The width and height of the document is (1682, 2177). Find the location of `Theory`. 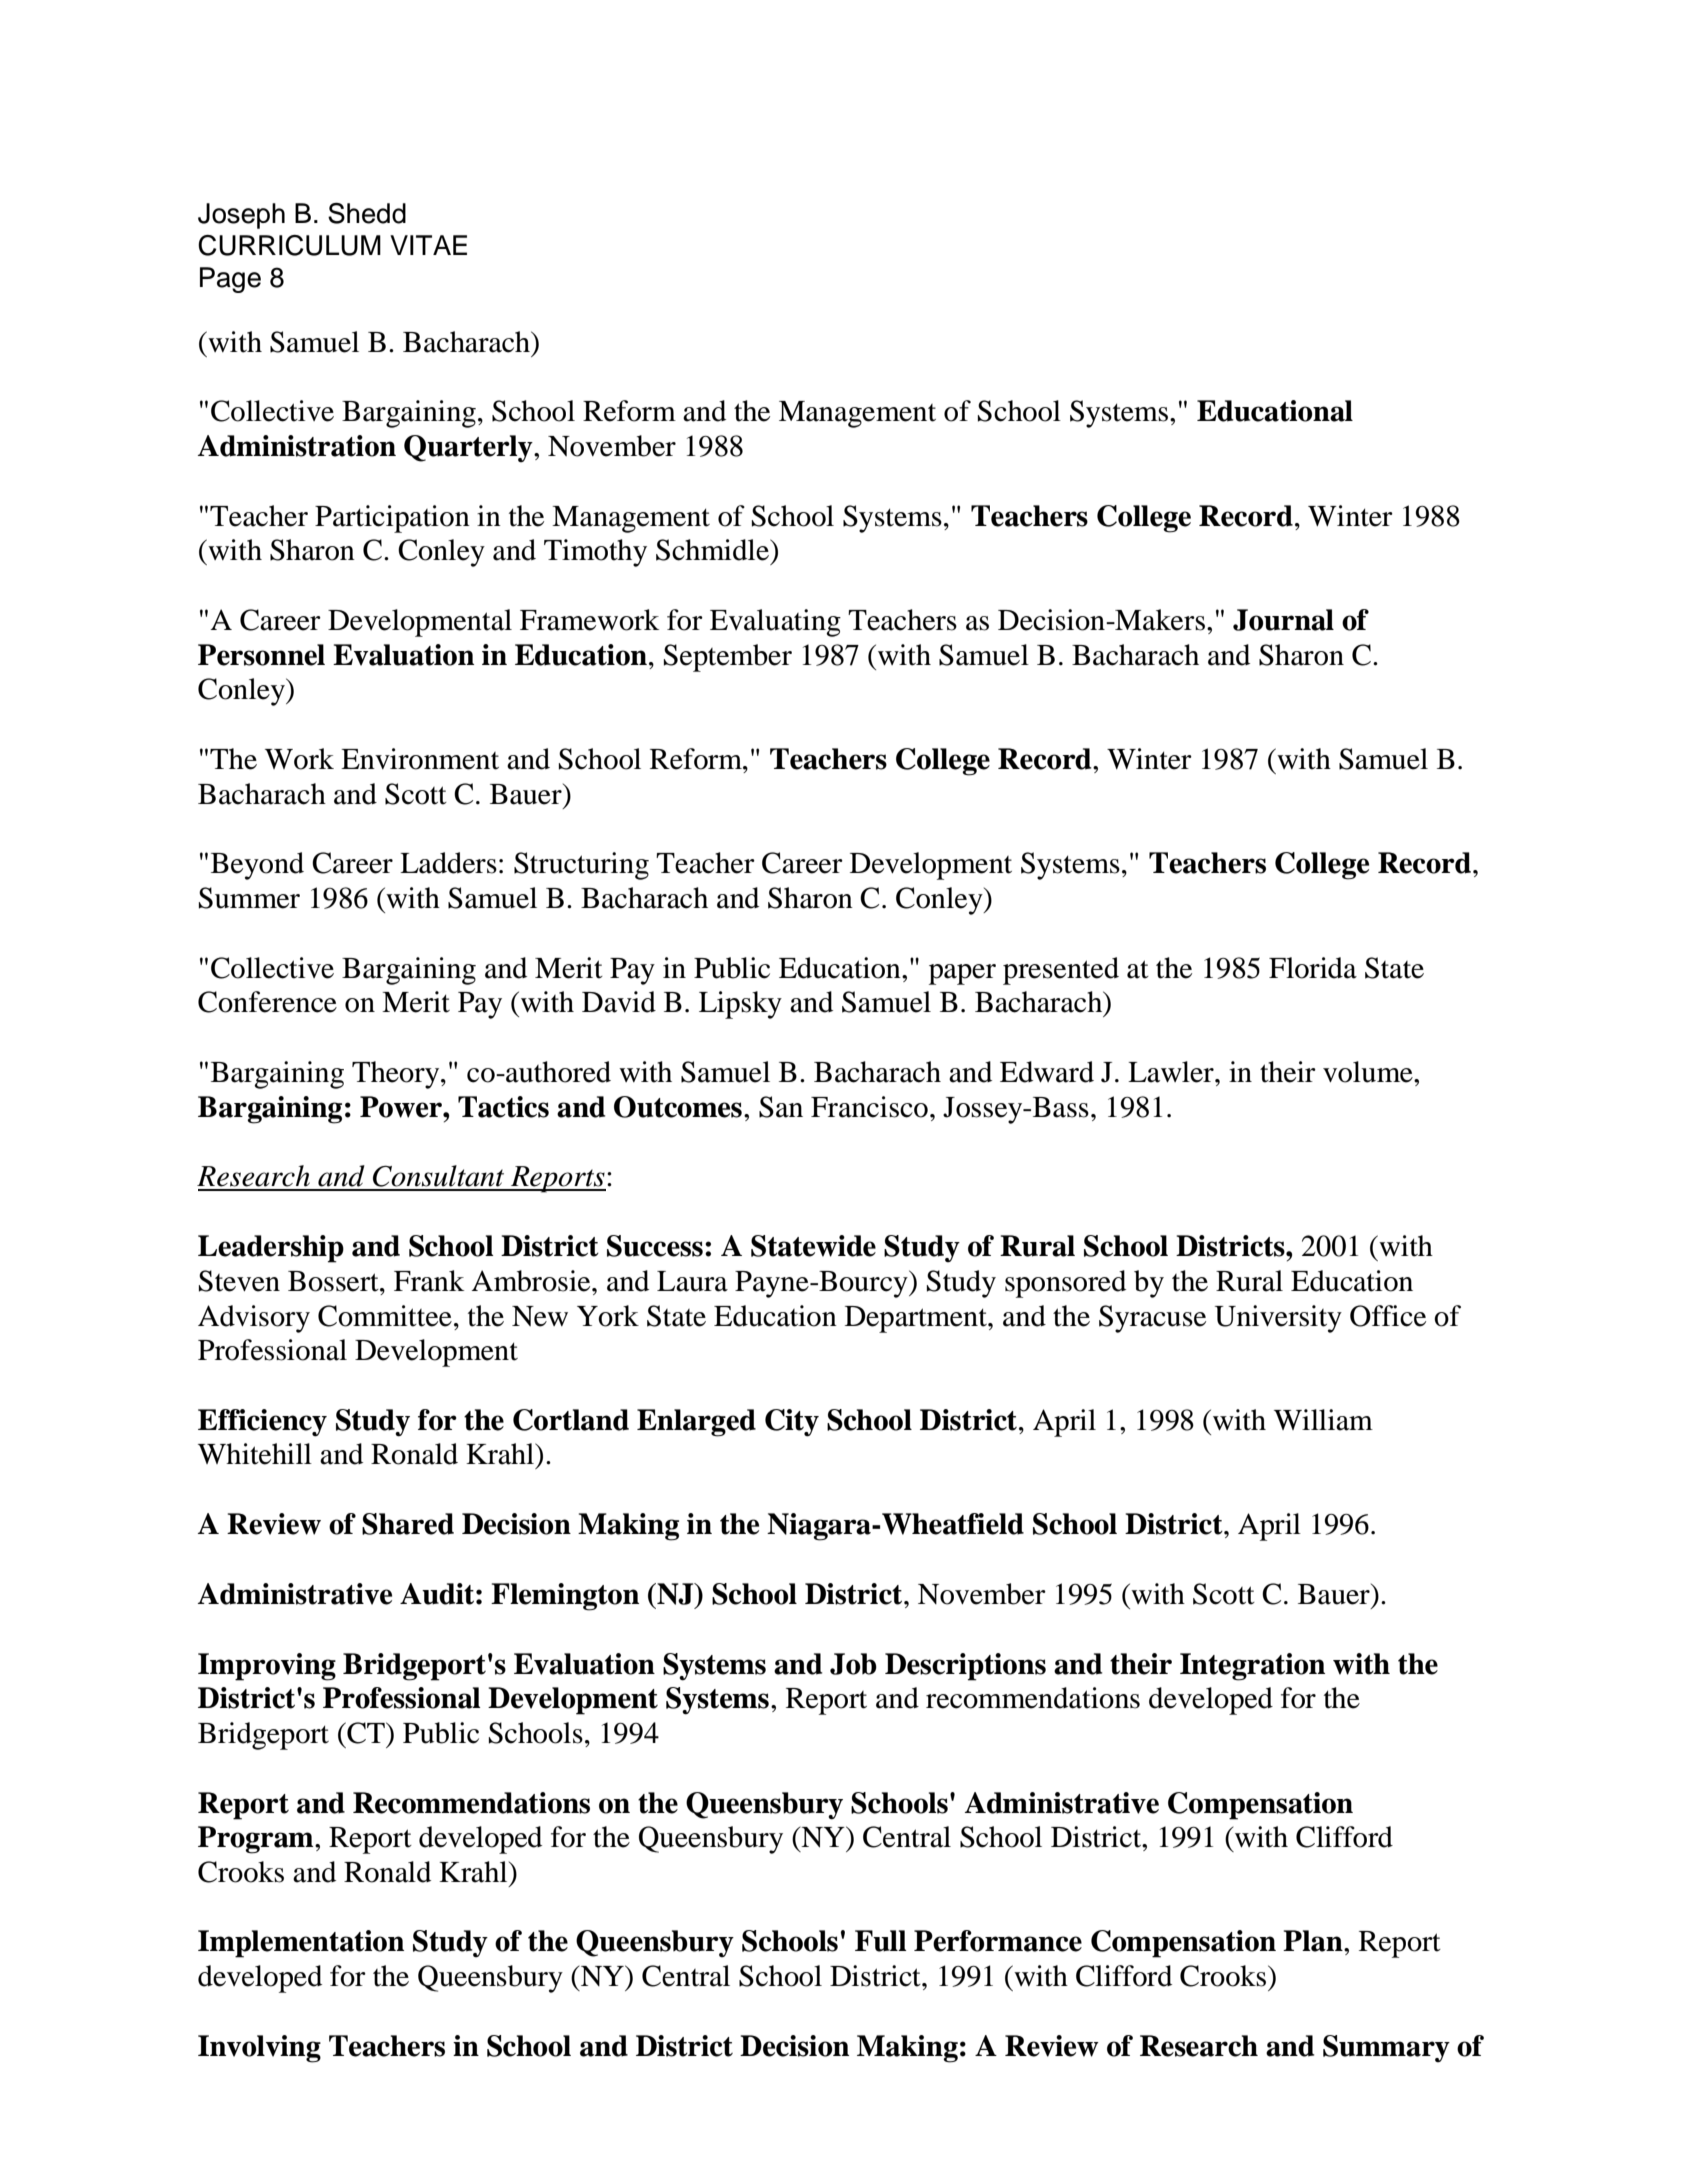

Theory is located at coordinates (397, 1075).
